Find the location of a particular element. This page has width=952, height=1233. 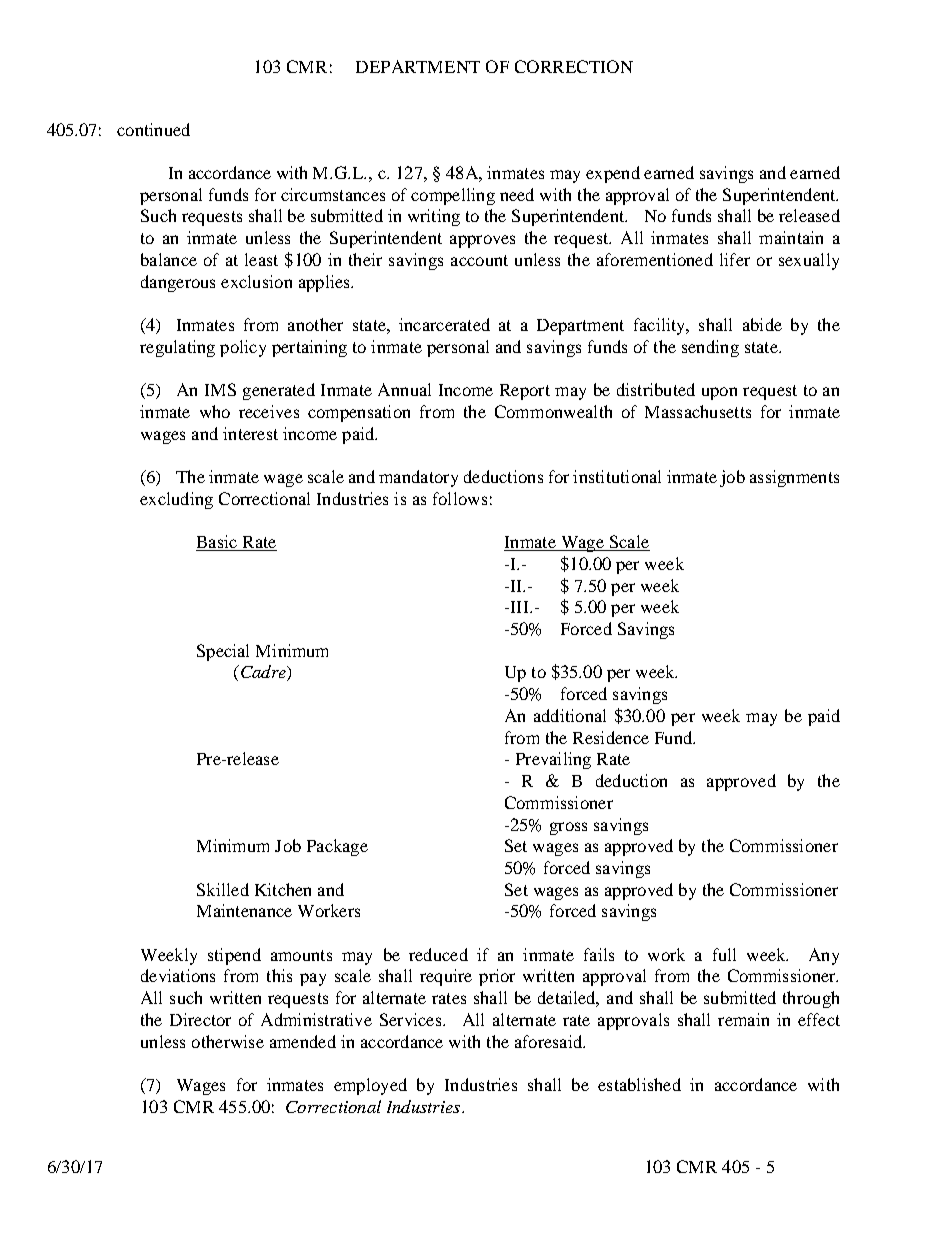

otherwise is located at coordinates (228, 1041).
